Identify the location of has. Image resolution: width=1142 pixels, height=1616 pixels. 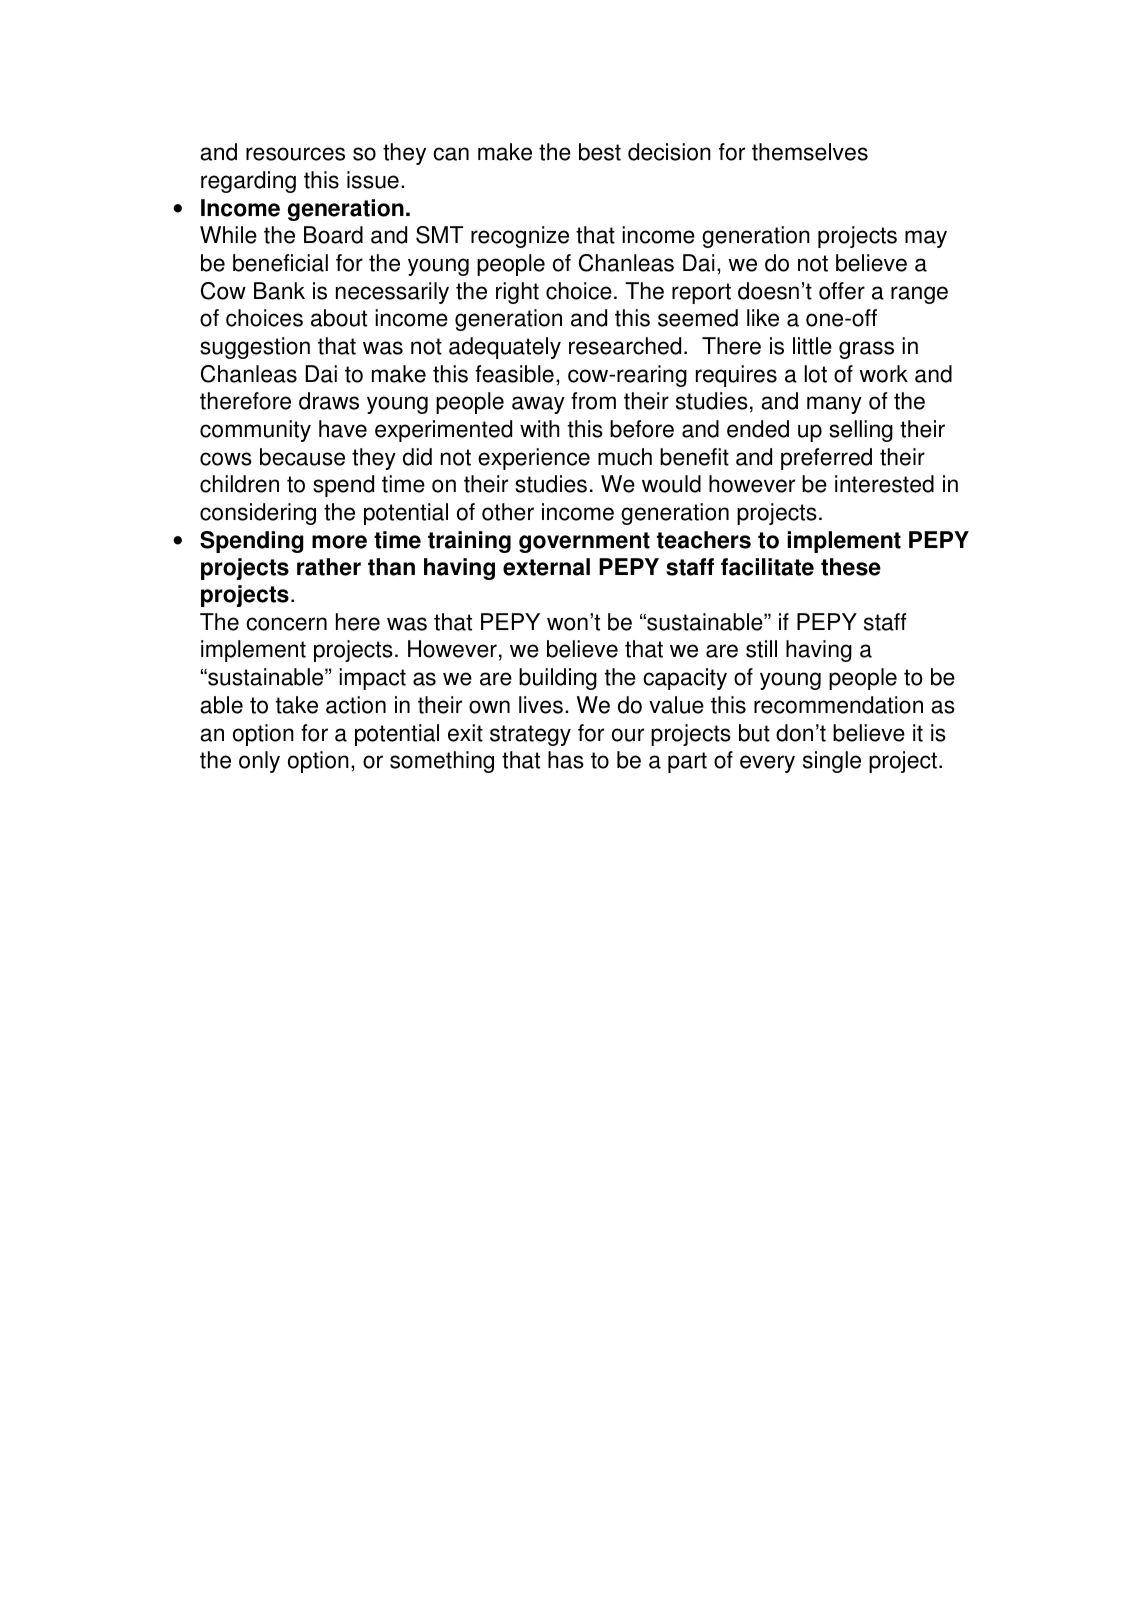
(566, 760).
